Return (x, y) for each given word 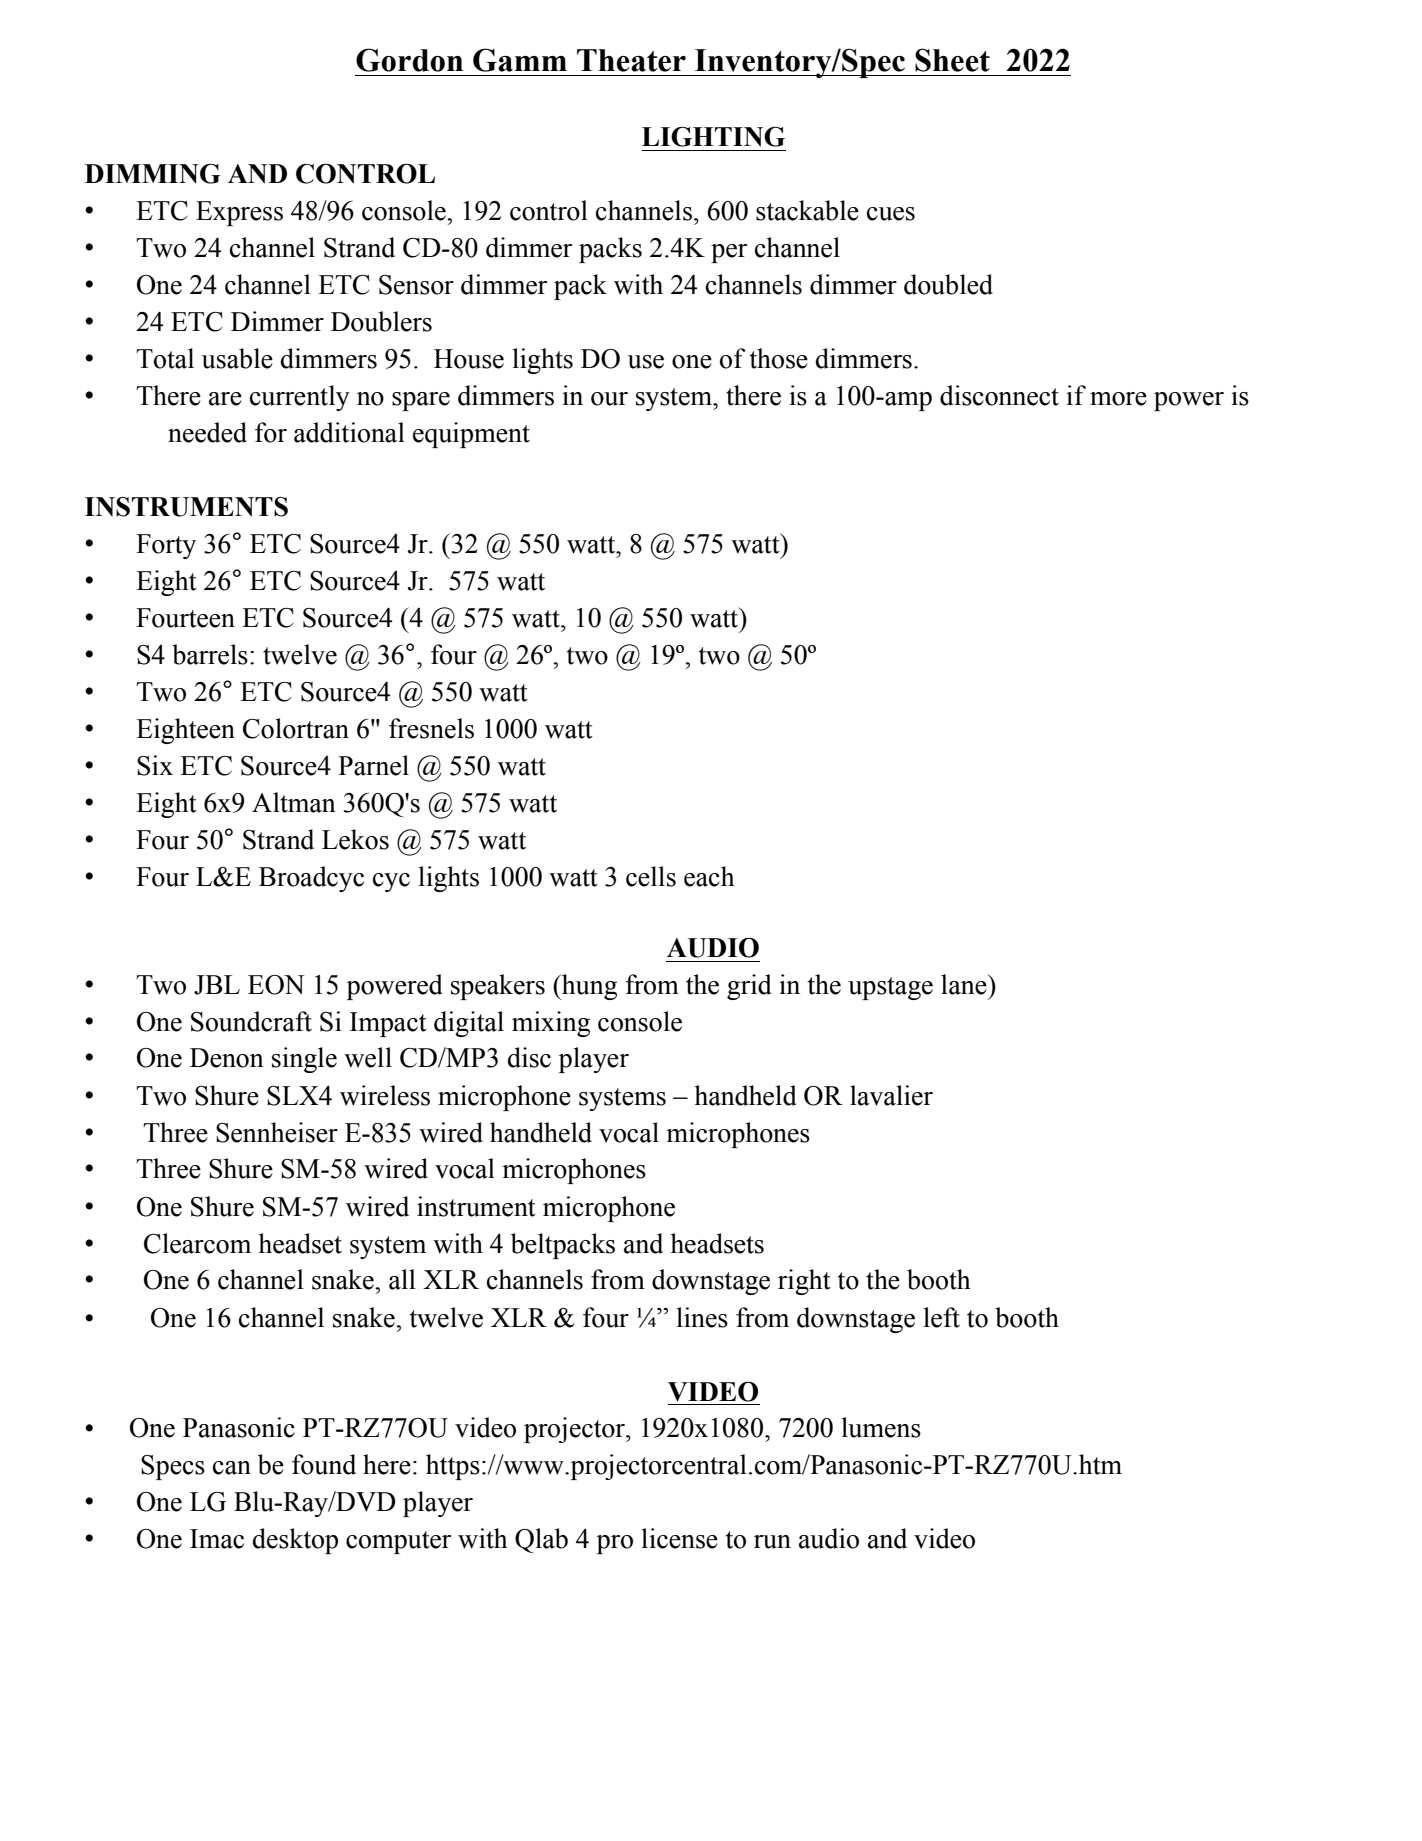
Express (239, 213)
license (679, 1538)
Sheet (952, 60)
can (232, 1468)
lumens (881, 1427)
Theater (631, 60)
